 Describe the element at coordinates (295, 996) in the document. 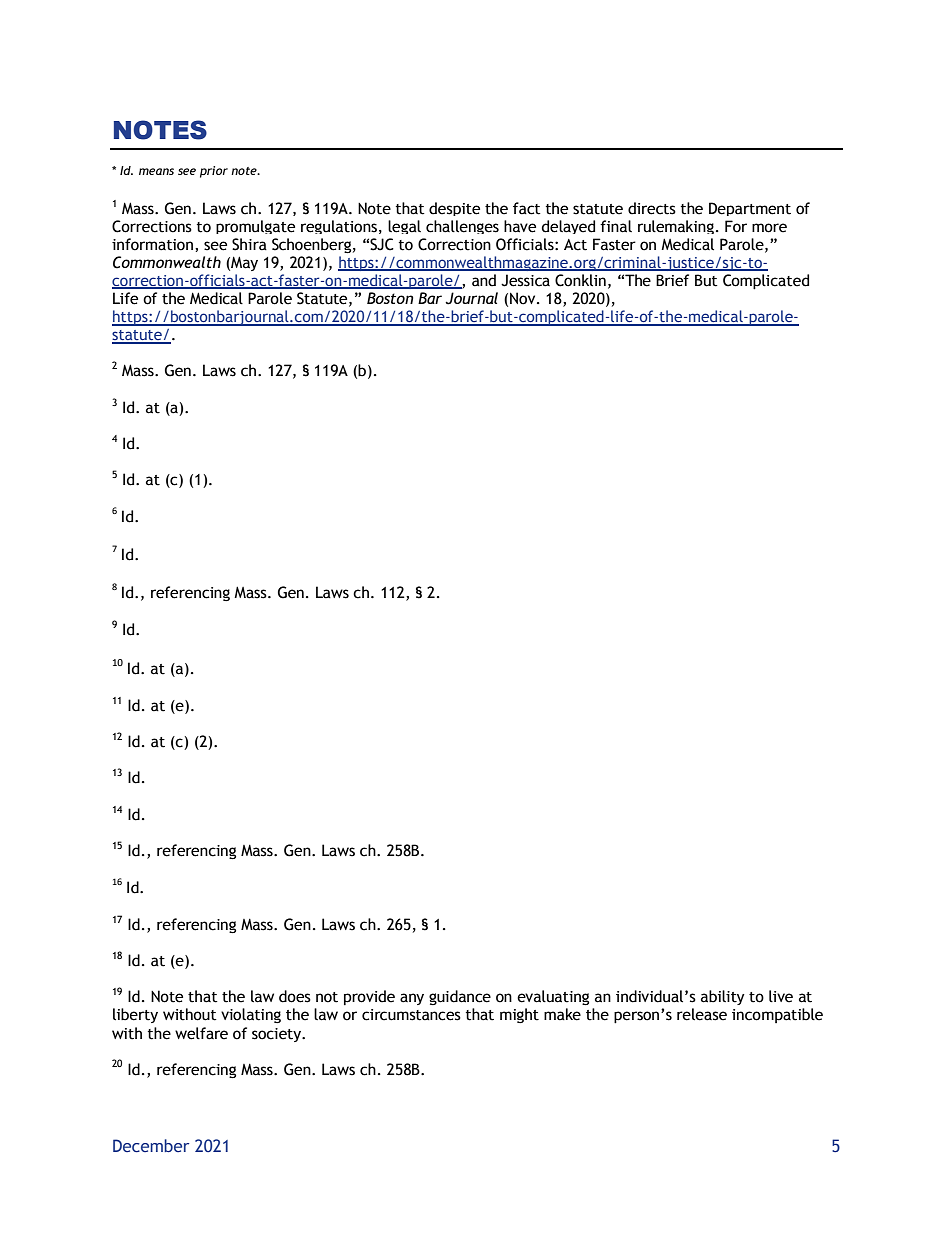

I see `does` at that location.
